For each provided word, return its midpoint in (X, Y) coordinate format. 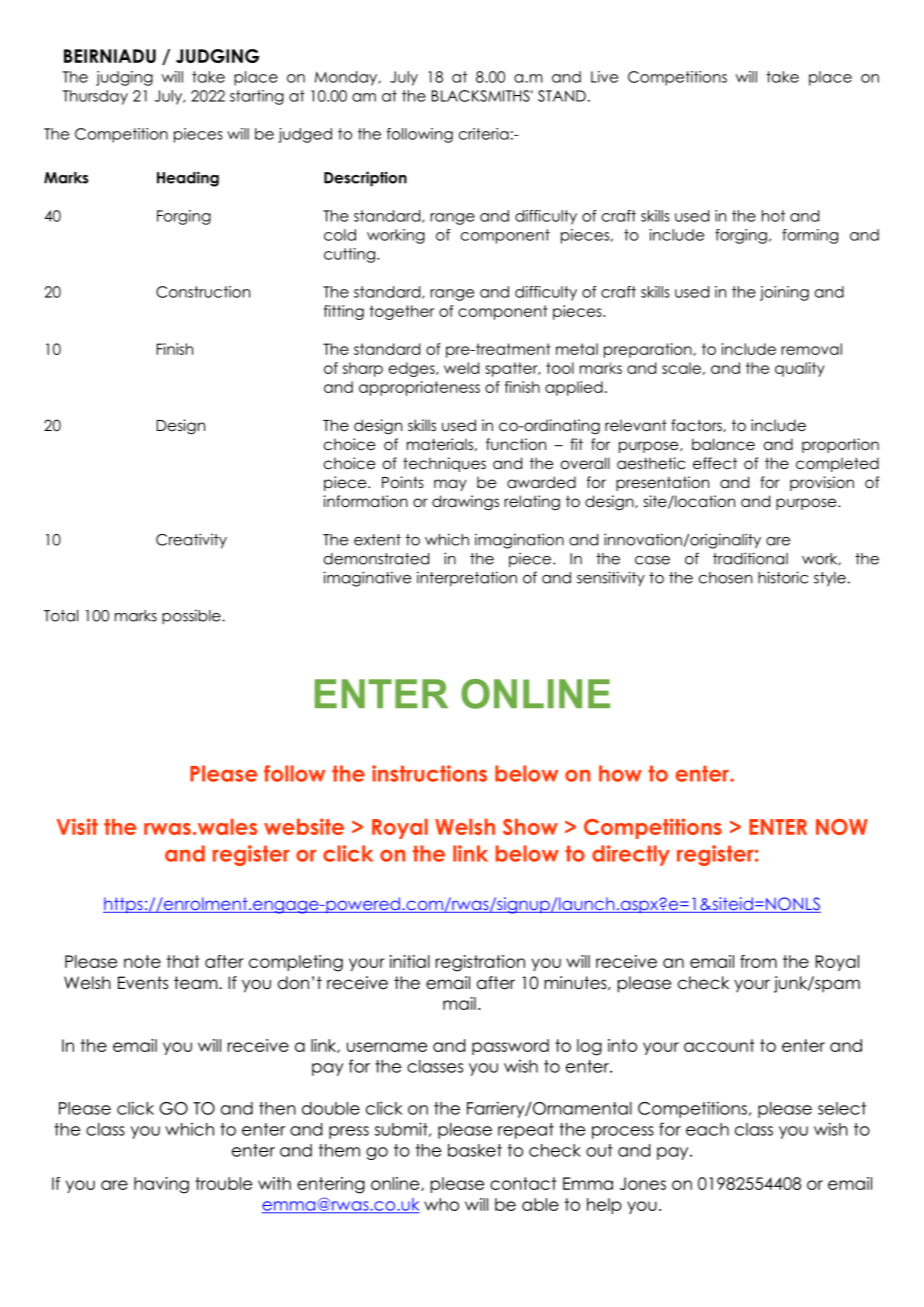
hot (773, 216)
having (161, 1185)
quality (800, 369)
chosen (725, 578)
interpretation (467, 579)
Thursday (95, 97)
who (441, 1204)
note (142, 961)
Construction (203, 292)
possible (192, 616)
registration (480, 963)
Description (365, 179)
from (758, 961)
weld (461, 368)
